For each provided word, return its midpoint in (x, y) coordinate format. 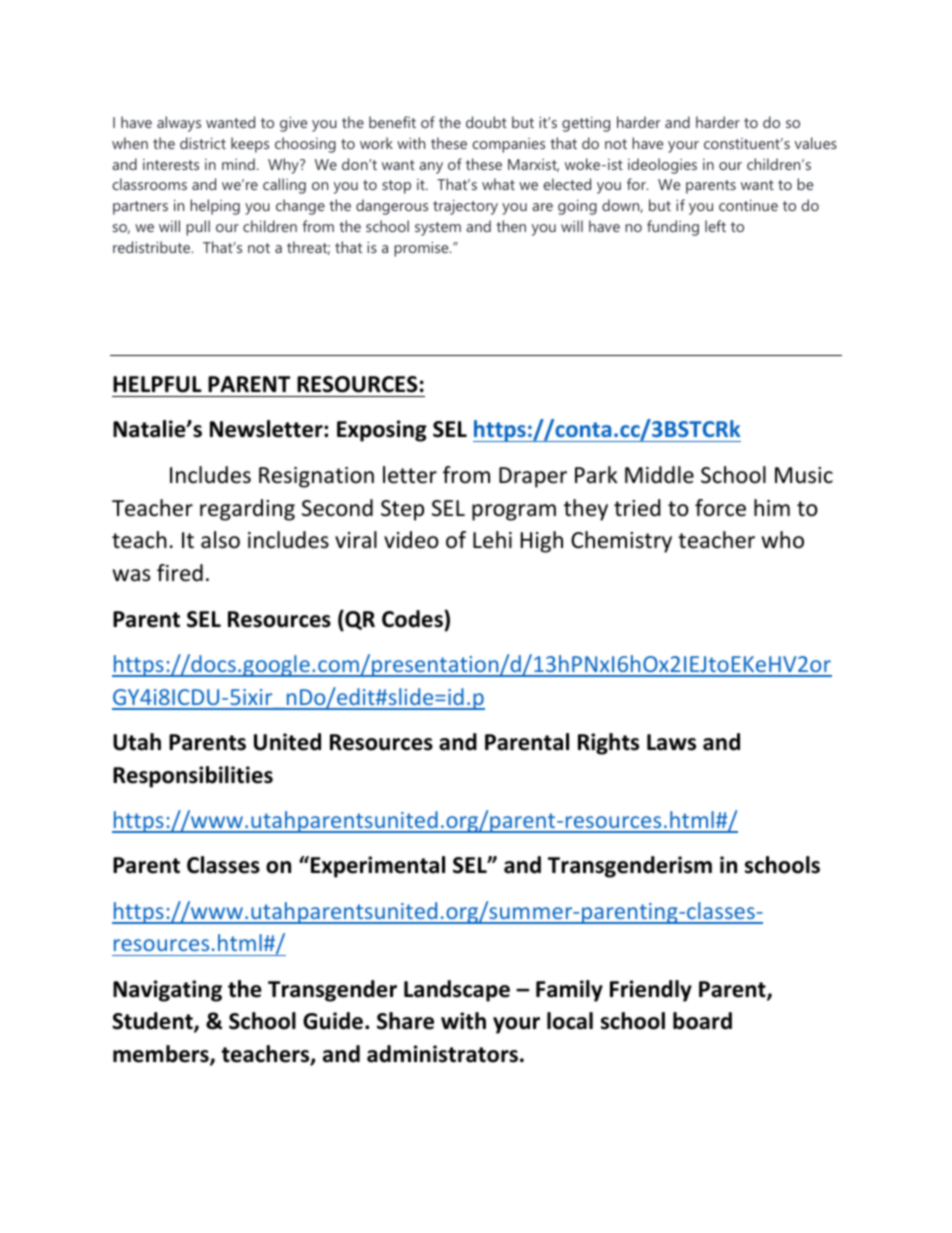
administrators (442, 1054)
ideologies (662, 166)
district (203, 143)
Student (153, 1022)
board (702, 1021)
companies (508, 145)
